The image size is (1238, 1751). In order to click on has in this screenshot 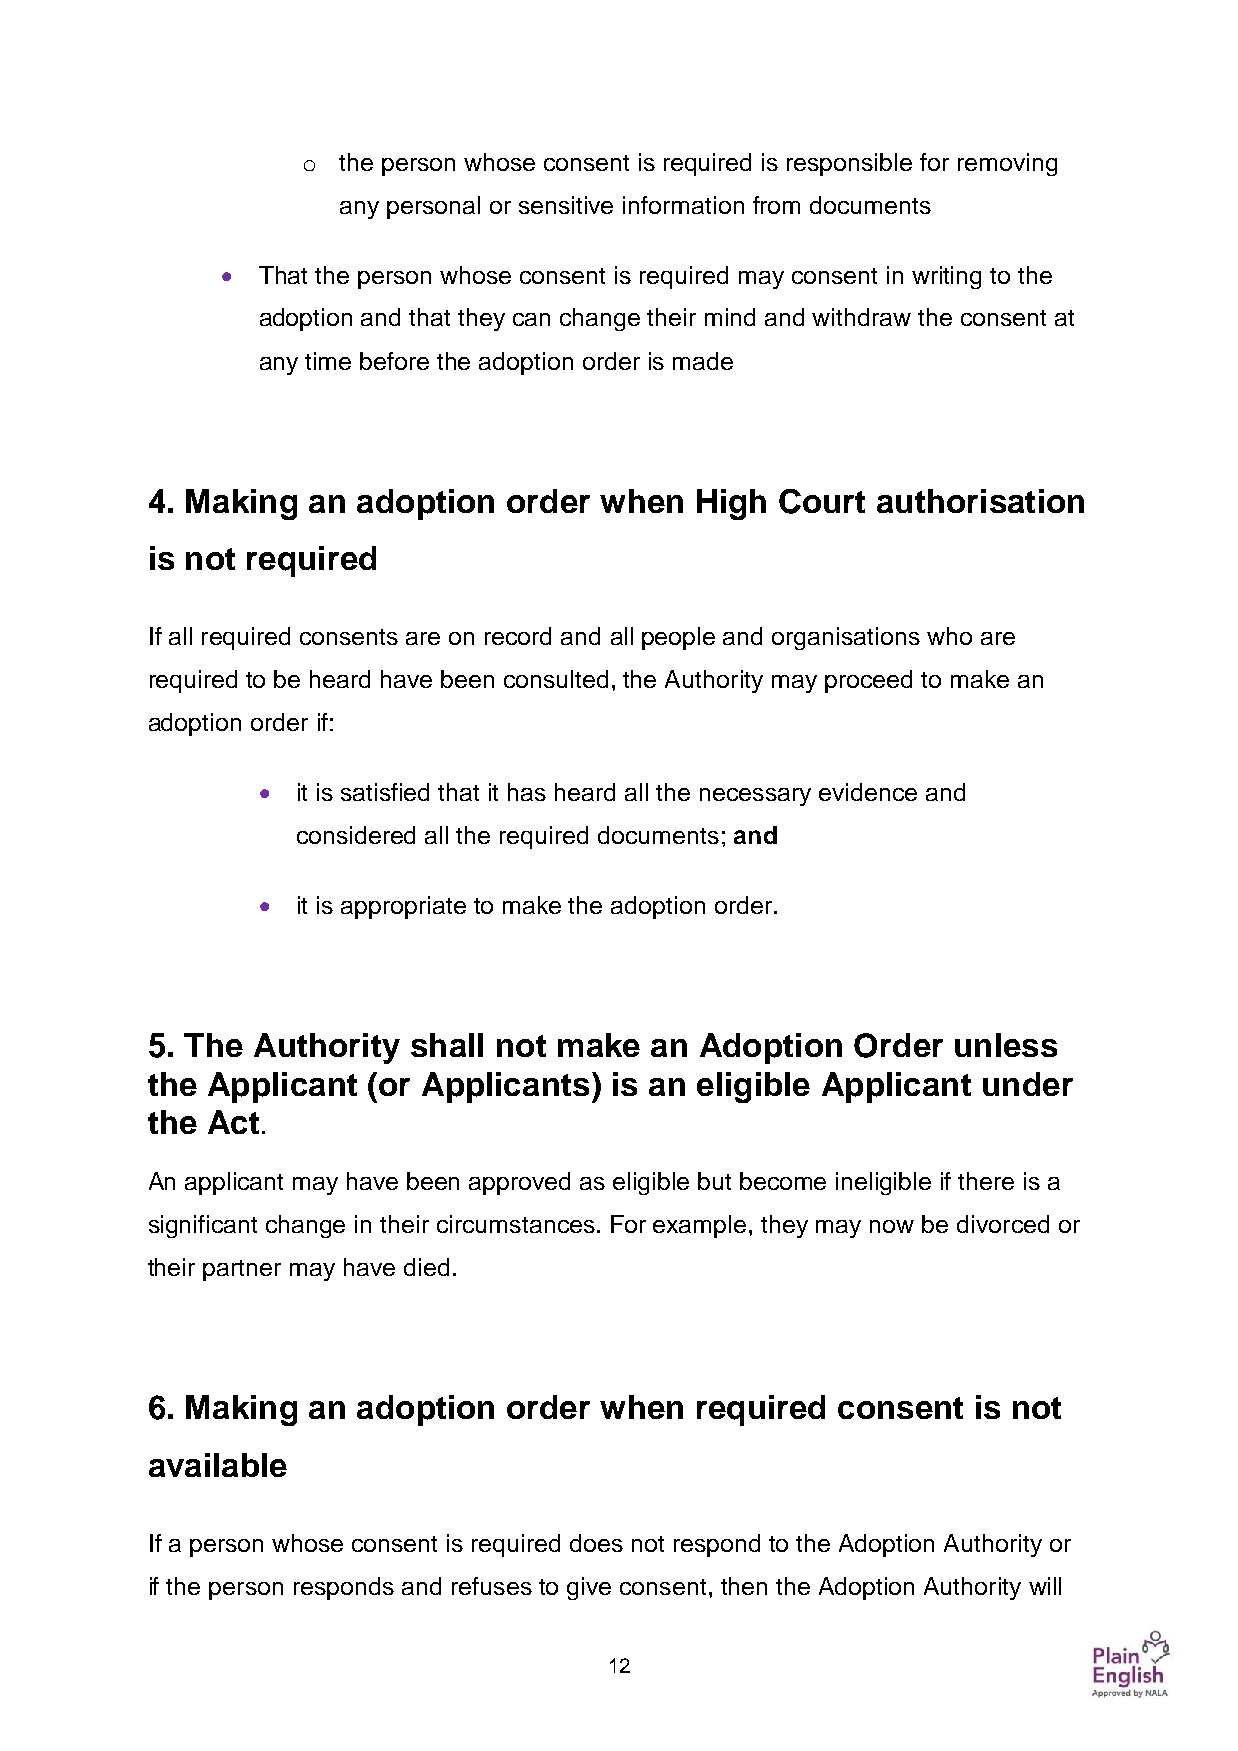, I will do `click(527, 792)`.
